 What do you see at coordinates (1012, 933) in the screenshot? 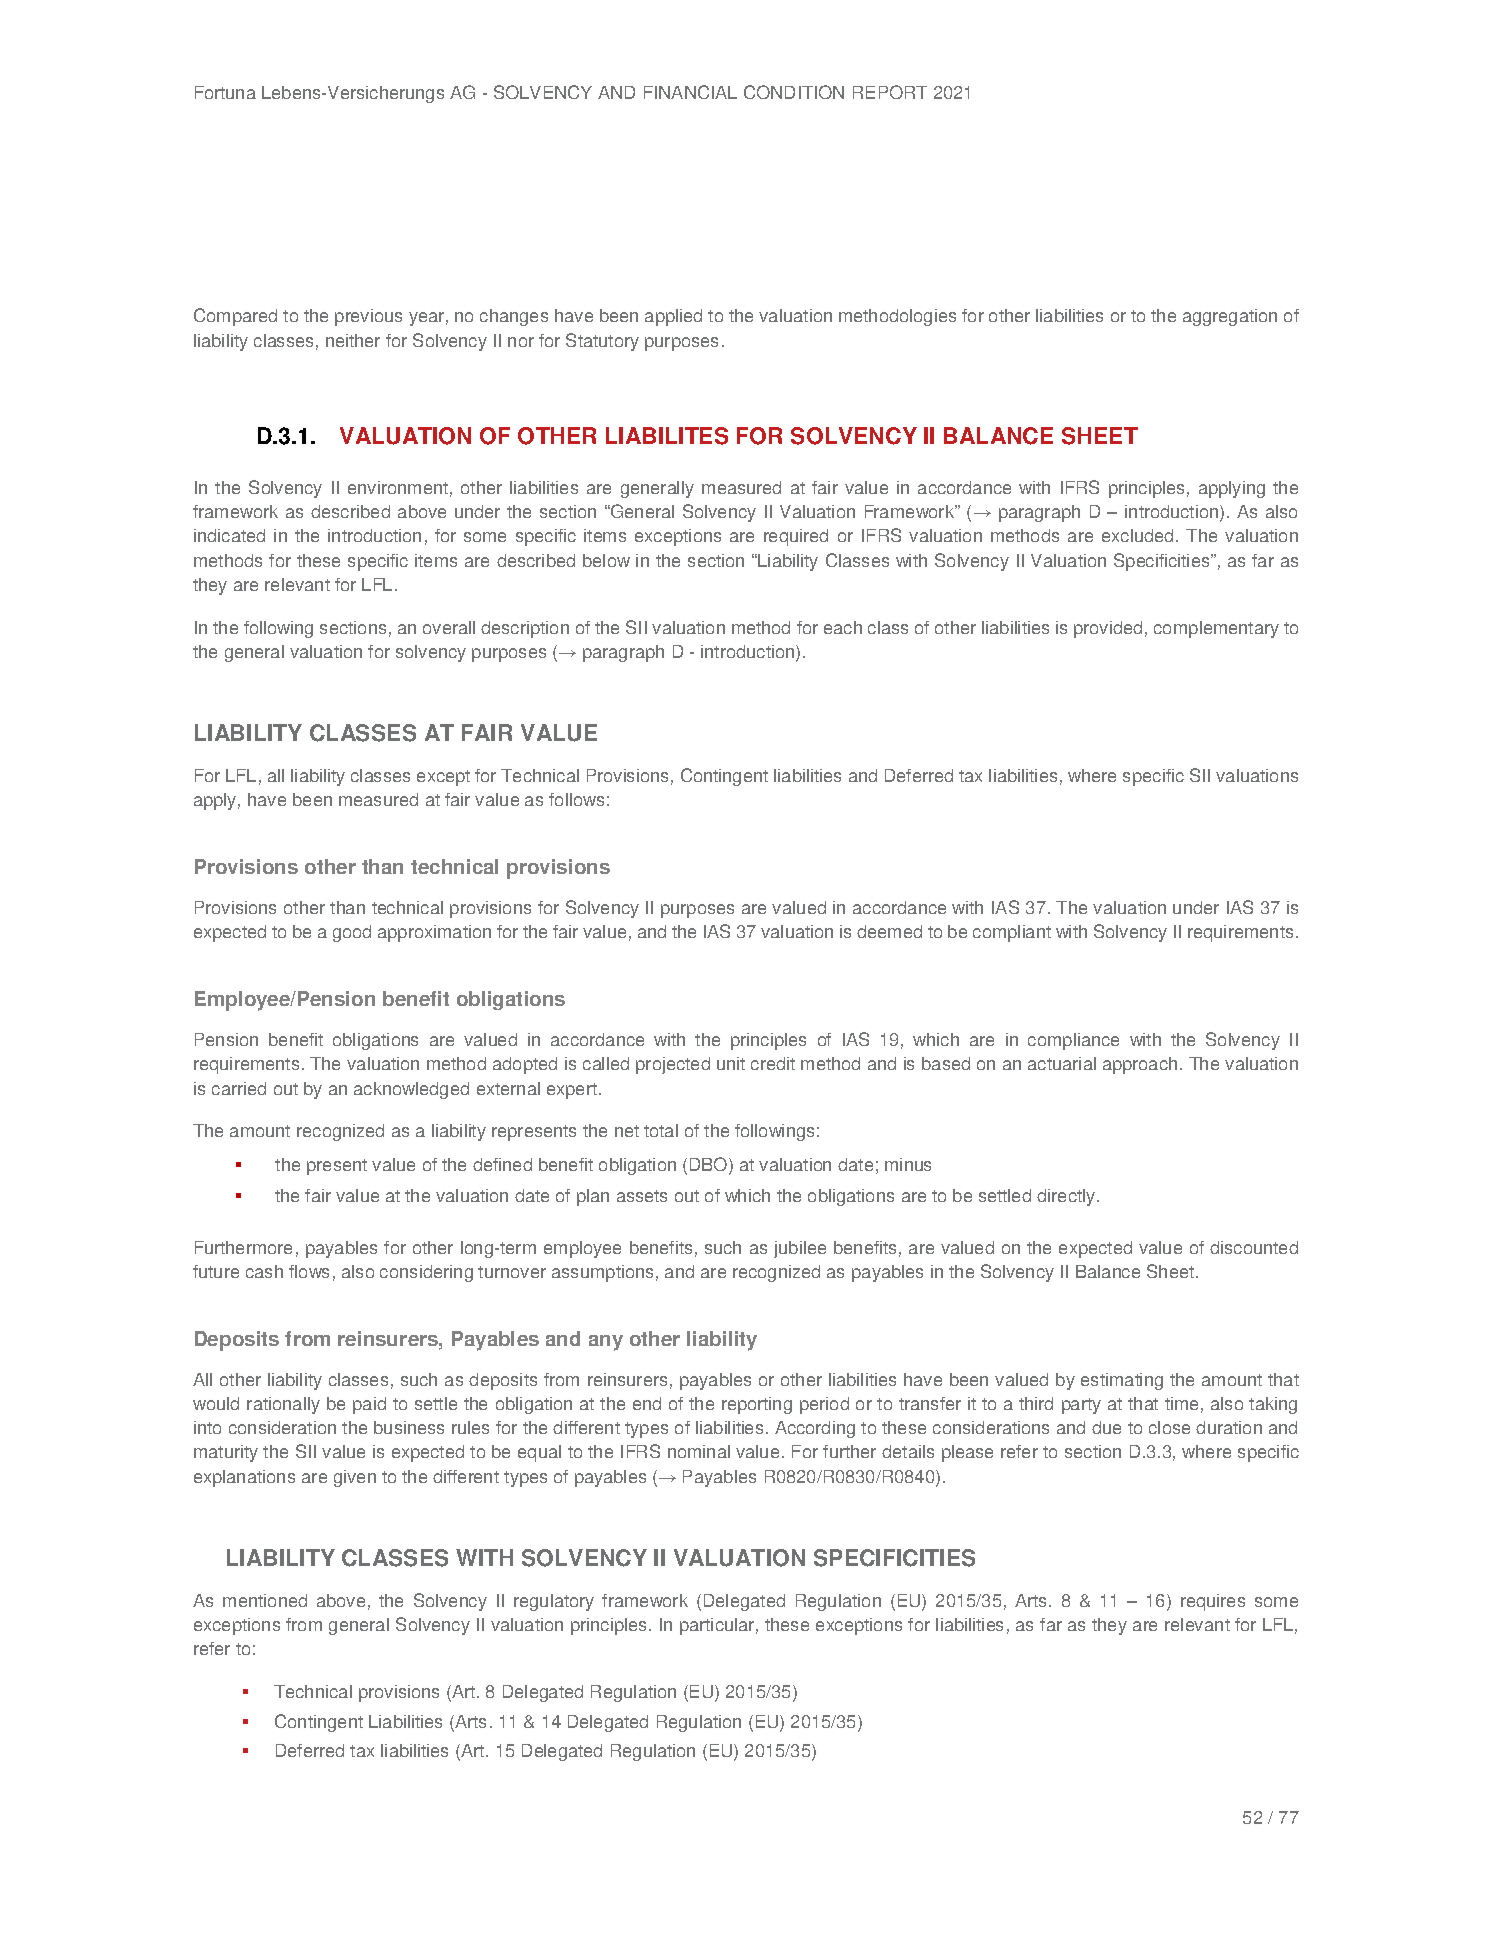
I see `compliant` at bounding box center [1012, 933].
